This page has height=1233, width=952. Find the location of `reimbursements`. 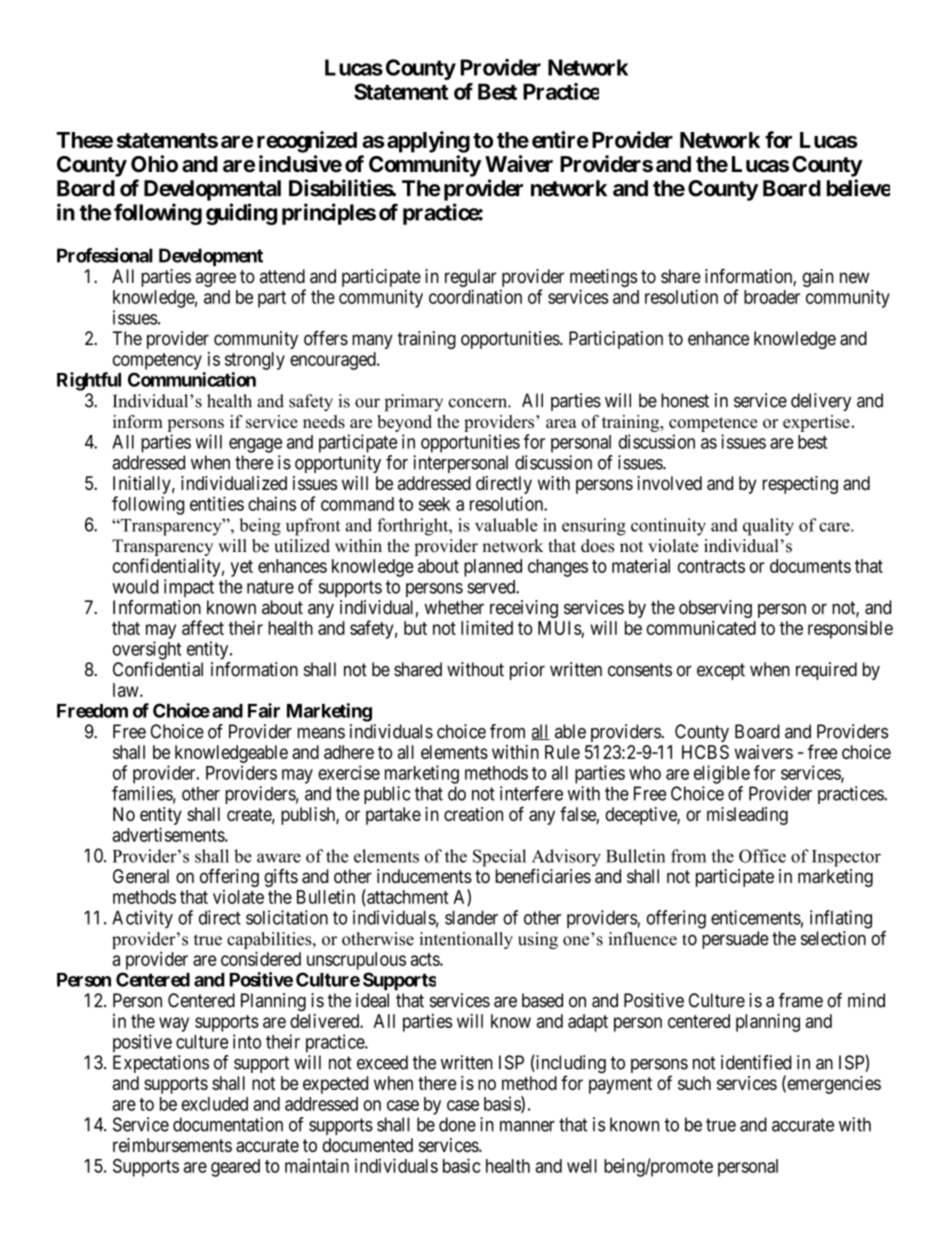

reimbursements is located at coordinates (172, 1145).
